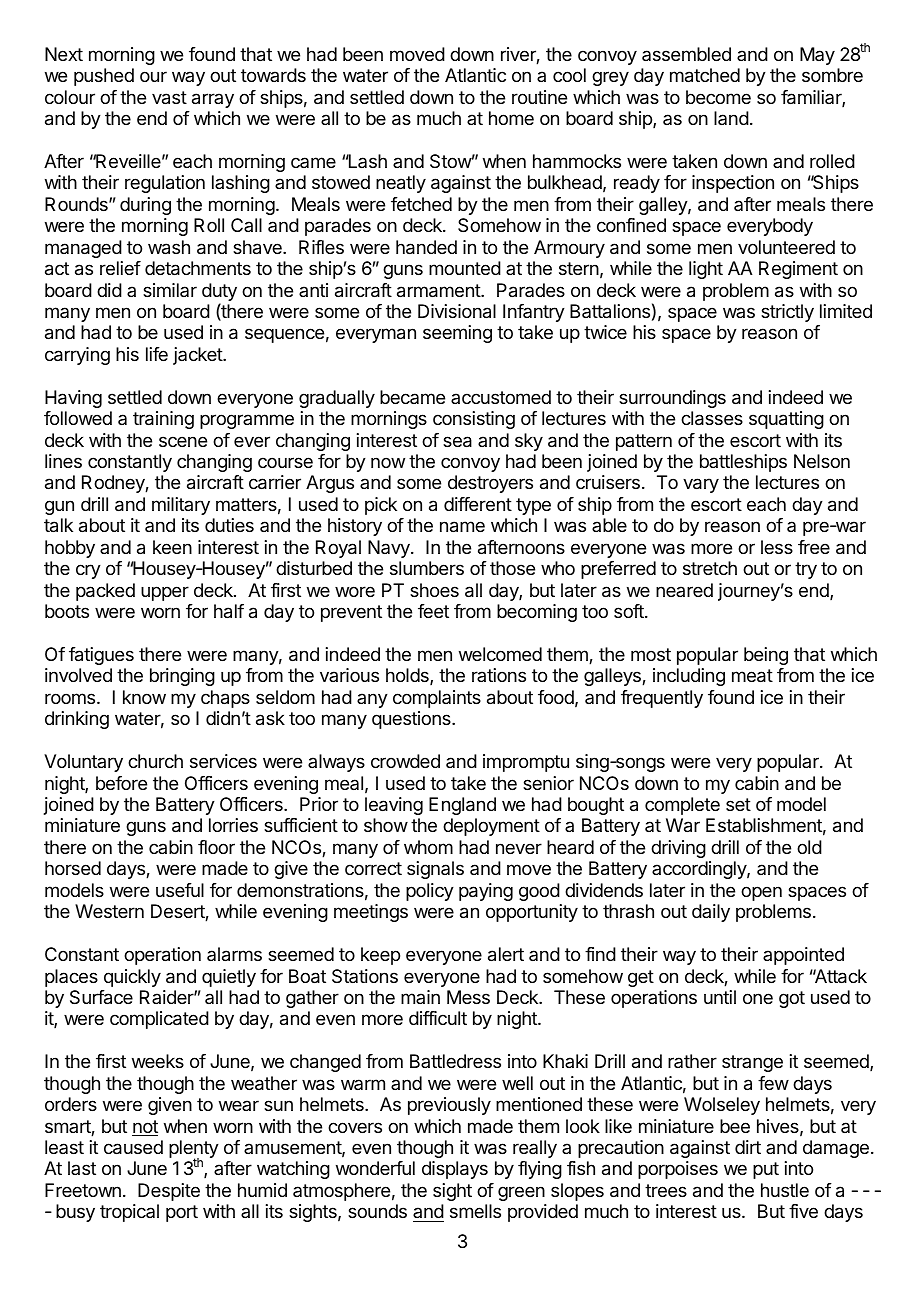 The image size is (924, 1308). Describe the element at coordinates (455, 1170) in the screenshot. I see `displays` at that location.
